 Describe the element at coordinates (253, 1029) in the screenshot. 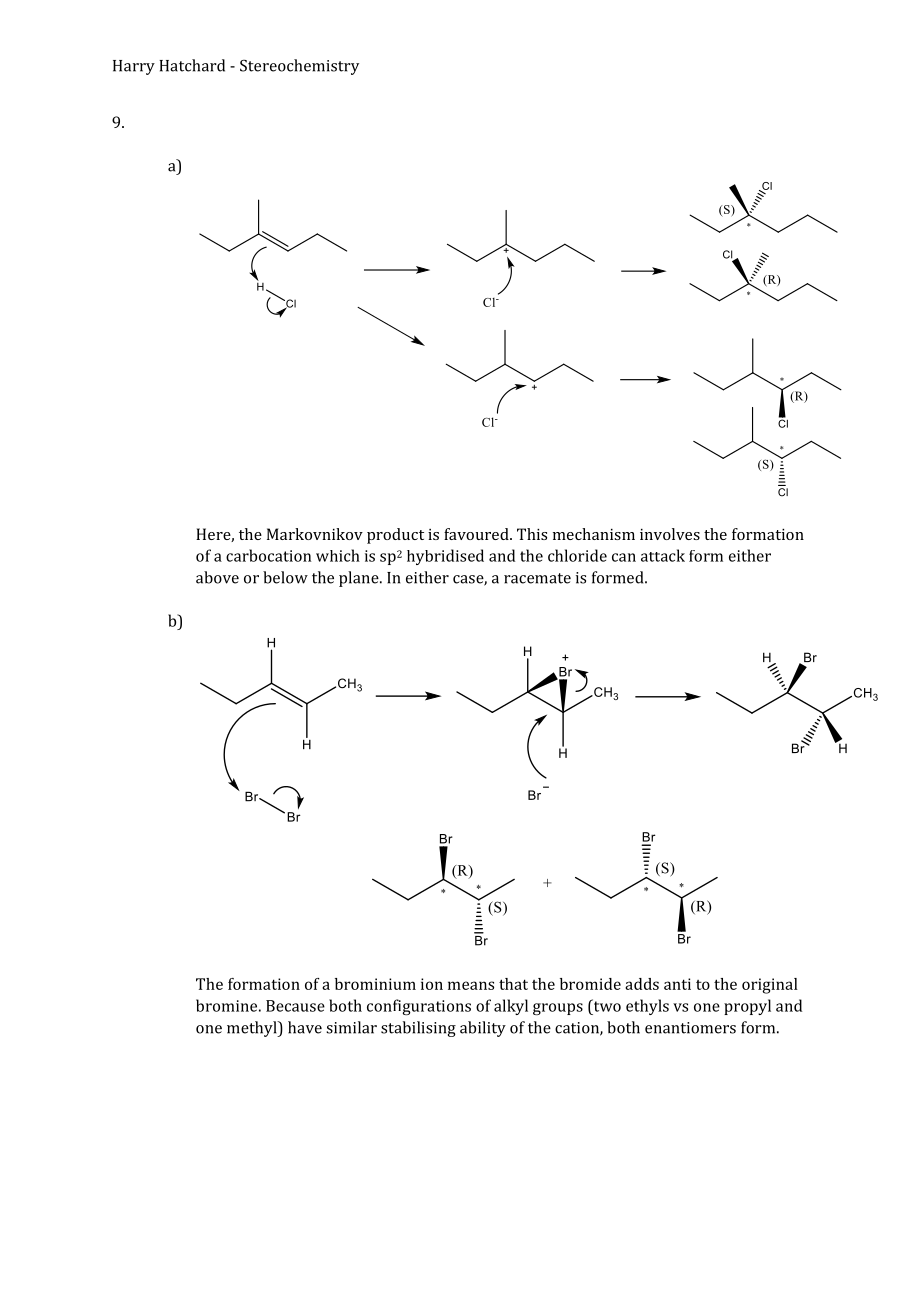

I see `methyl` at that location.
